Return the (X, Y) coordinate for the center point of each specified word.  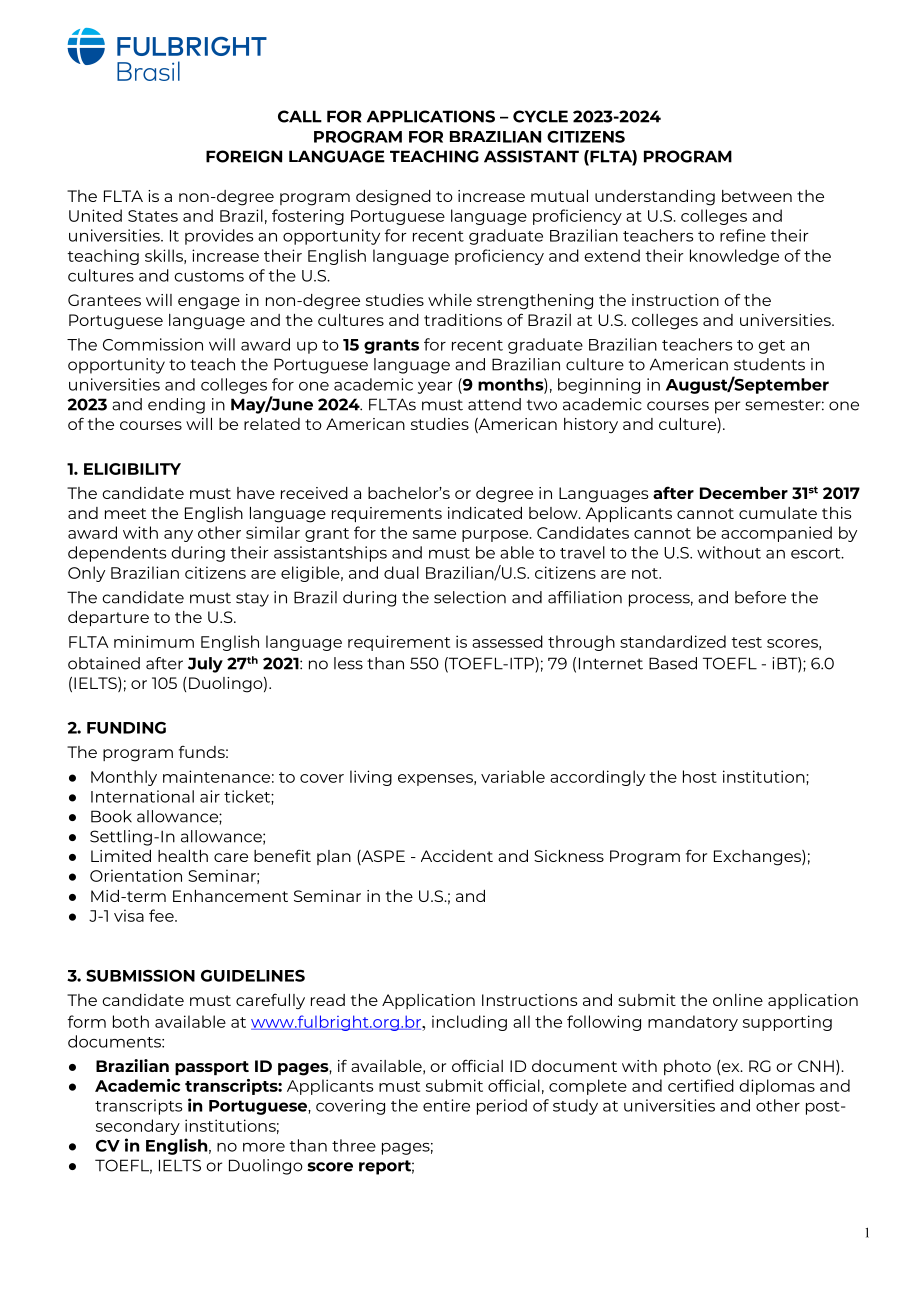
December (744, 493)
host (700, 776)
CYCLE (540, 116)
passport (212, 1068)
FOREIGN (244, 156)
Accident (457, 856)
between (757, 196)
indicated (485, 513)
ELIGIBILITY (132, 469)
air (210, 796)
